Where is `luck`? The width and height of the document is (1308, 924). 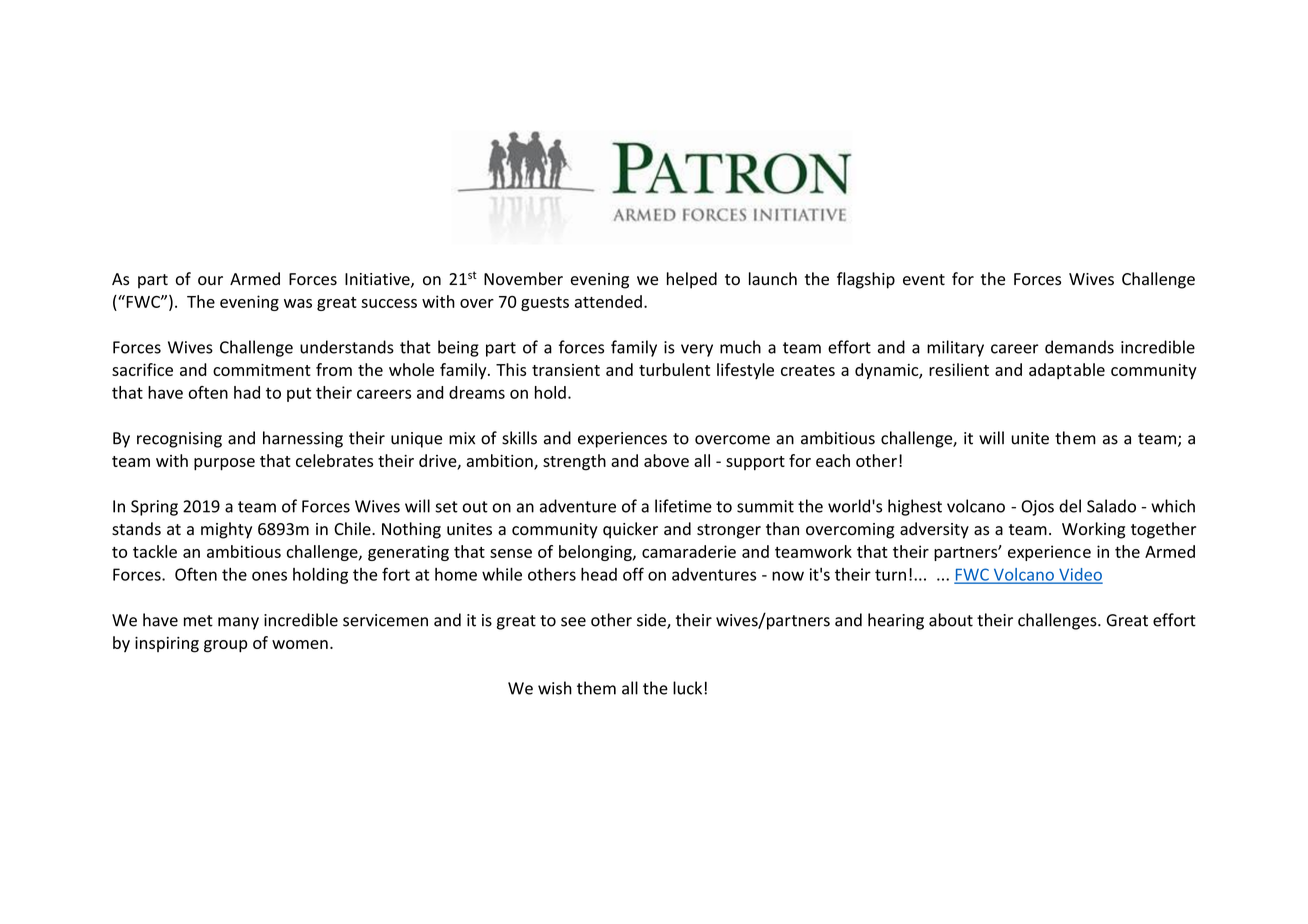 luck is located at coordinates (689, 688).
